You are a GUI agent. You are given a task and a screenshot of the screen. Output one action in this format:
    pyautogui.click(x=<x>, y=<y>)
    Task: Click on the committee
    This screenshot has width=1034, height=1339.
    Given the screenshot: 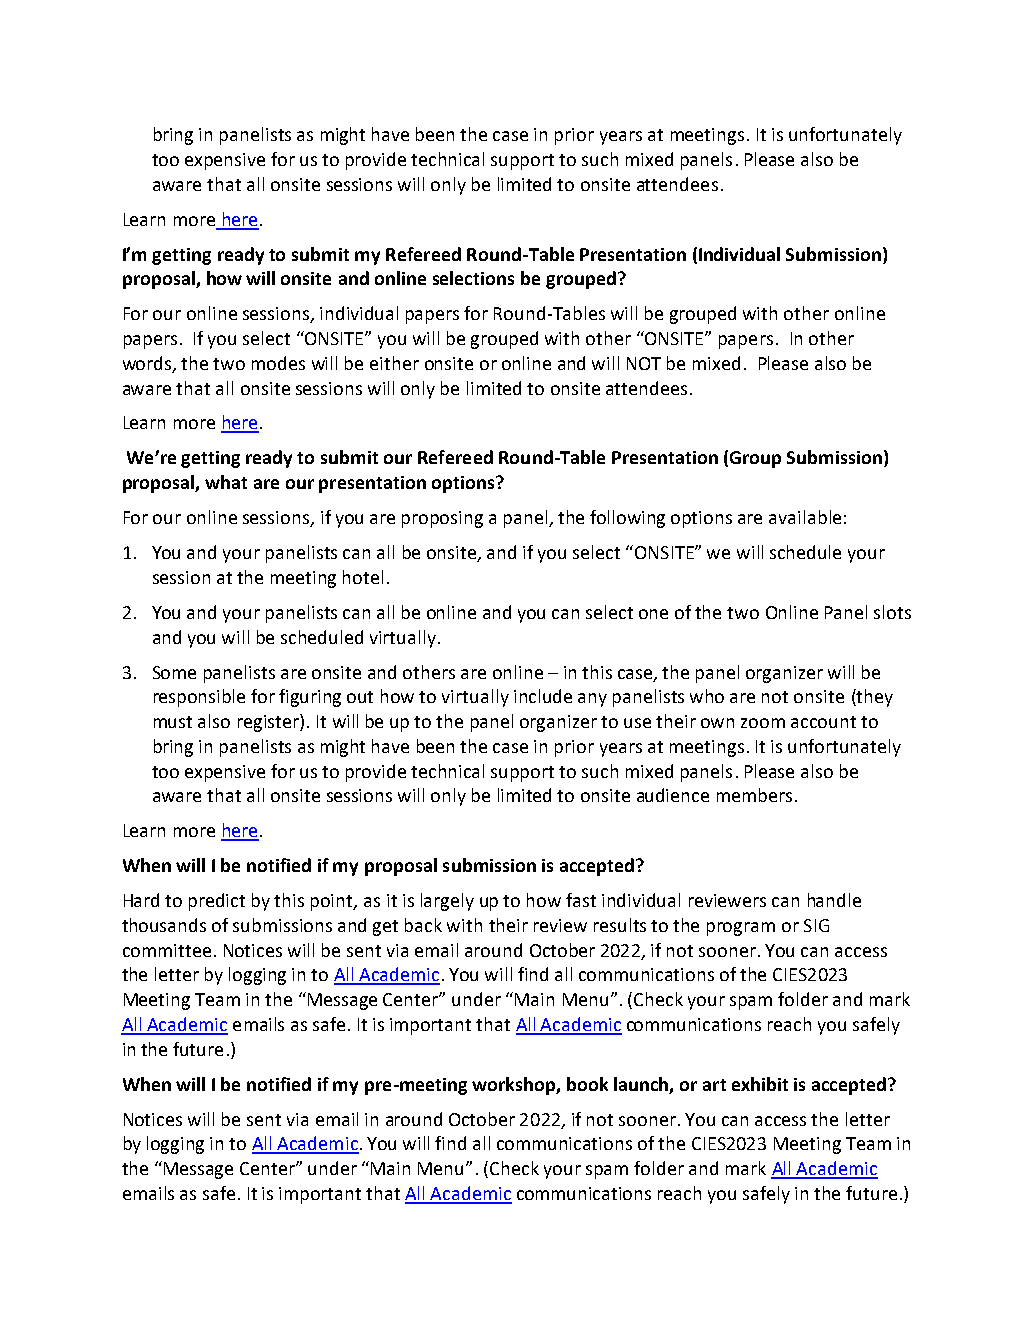 What is the action you would take?
    pyautogui.click(x=167, y=950)
